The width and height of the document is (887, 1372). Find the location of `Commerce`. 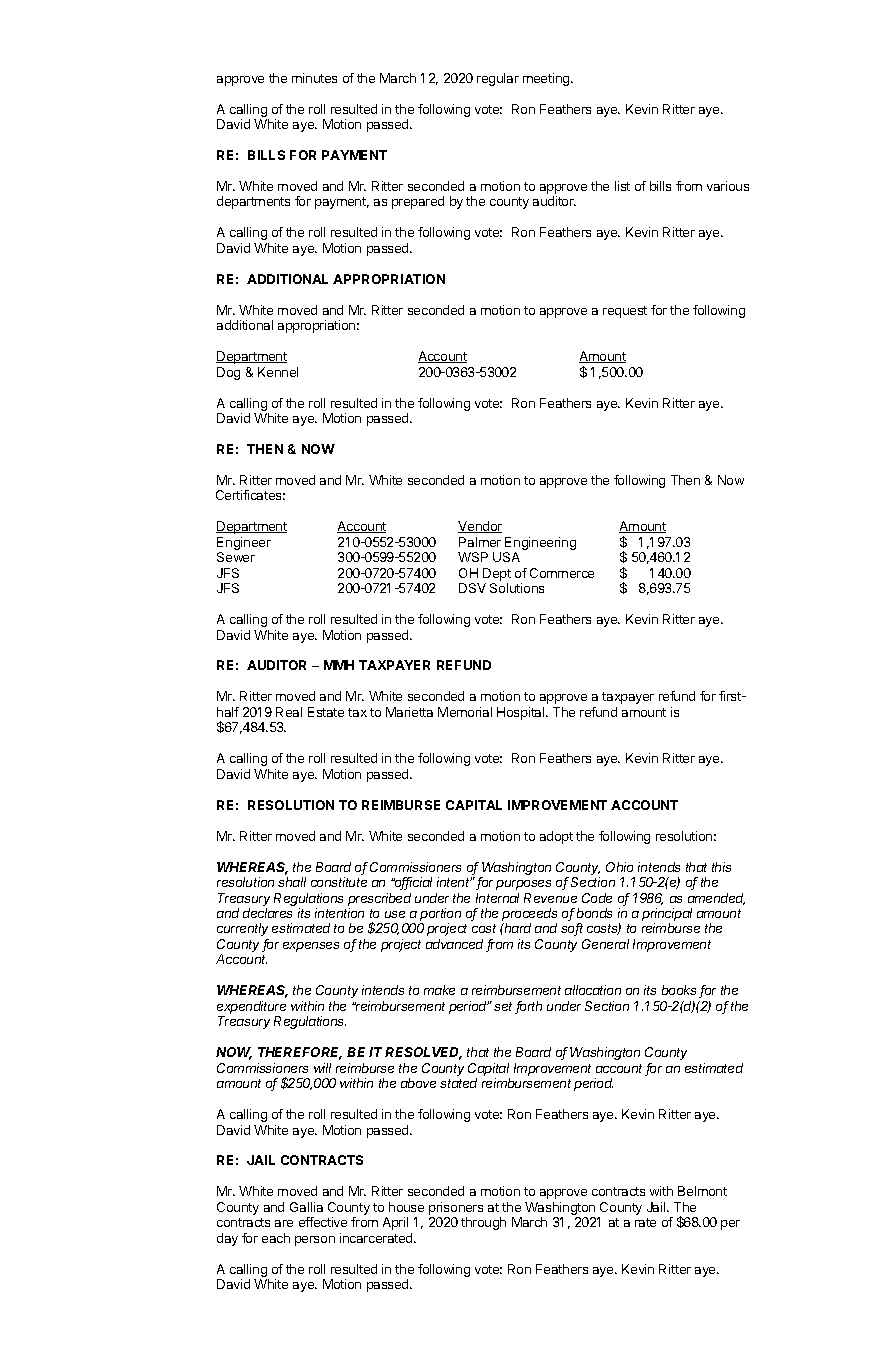

Commerce is located at coordinates (562, 573).
